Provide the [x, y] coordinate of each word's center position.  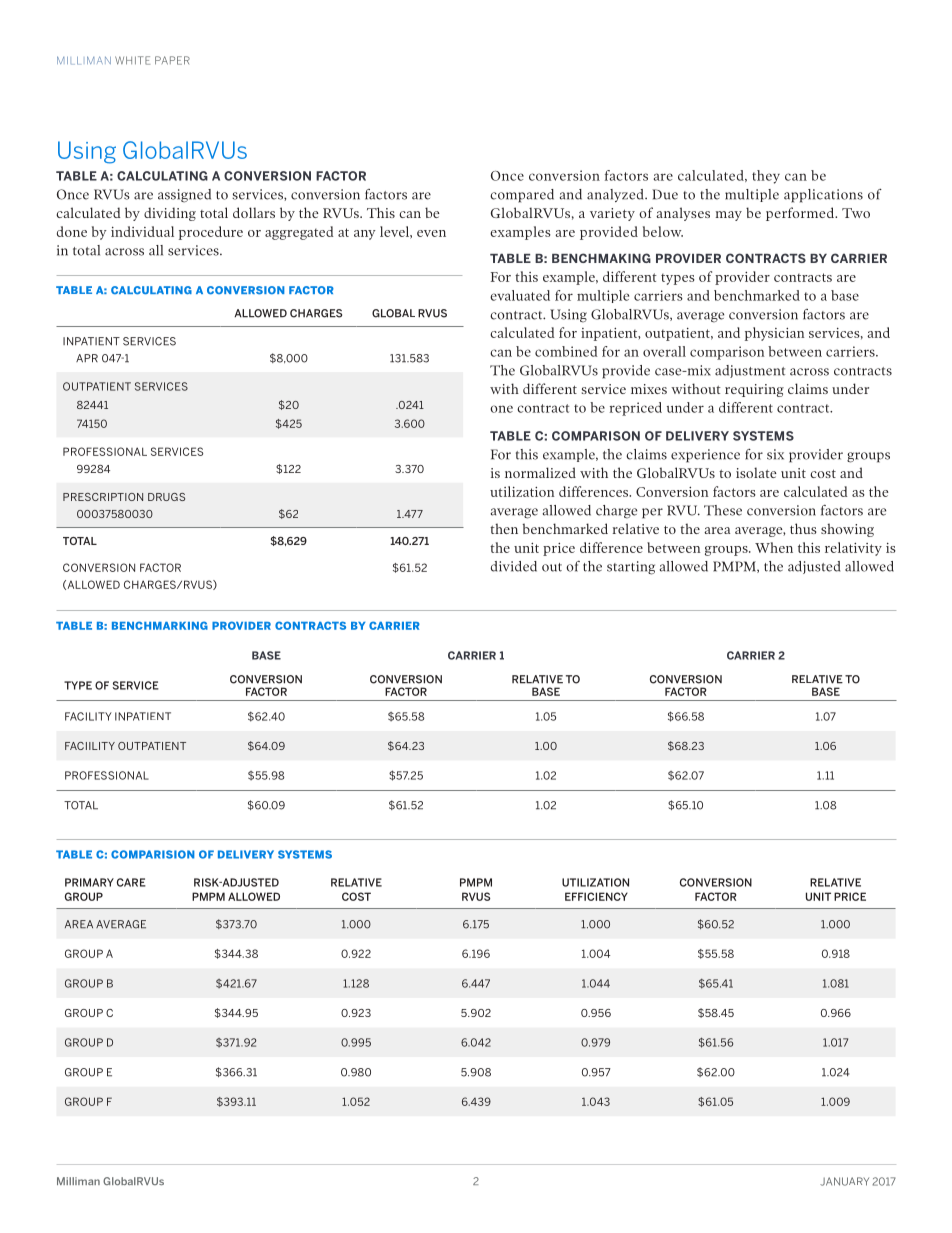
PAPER [172, 60]
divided [514, 566]
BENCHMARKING [160, 625]
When [774, 547]
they [766, 177]
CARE [131, 882]
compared [522, 196]
